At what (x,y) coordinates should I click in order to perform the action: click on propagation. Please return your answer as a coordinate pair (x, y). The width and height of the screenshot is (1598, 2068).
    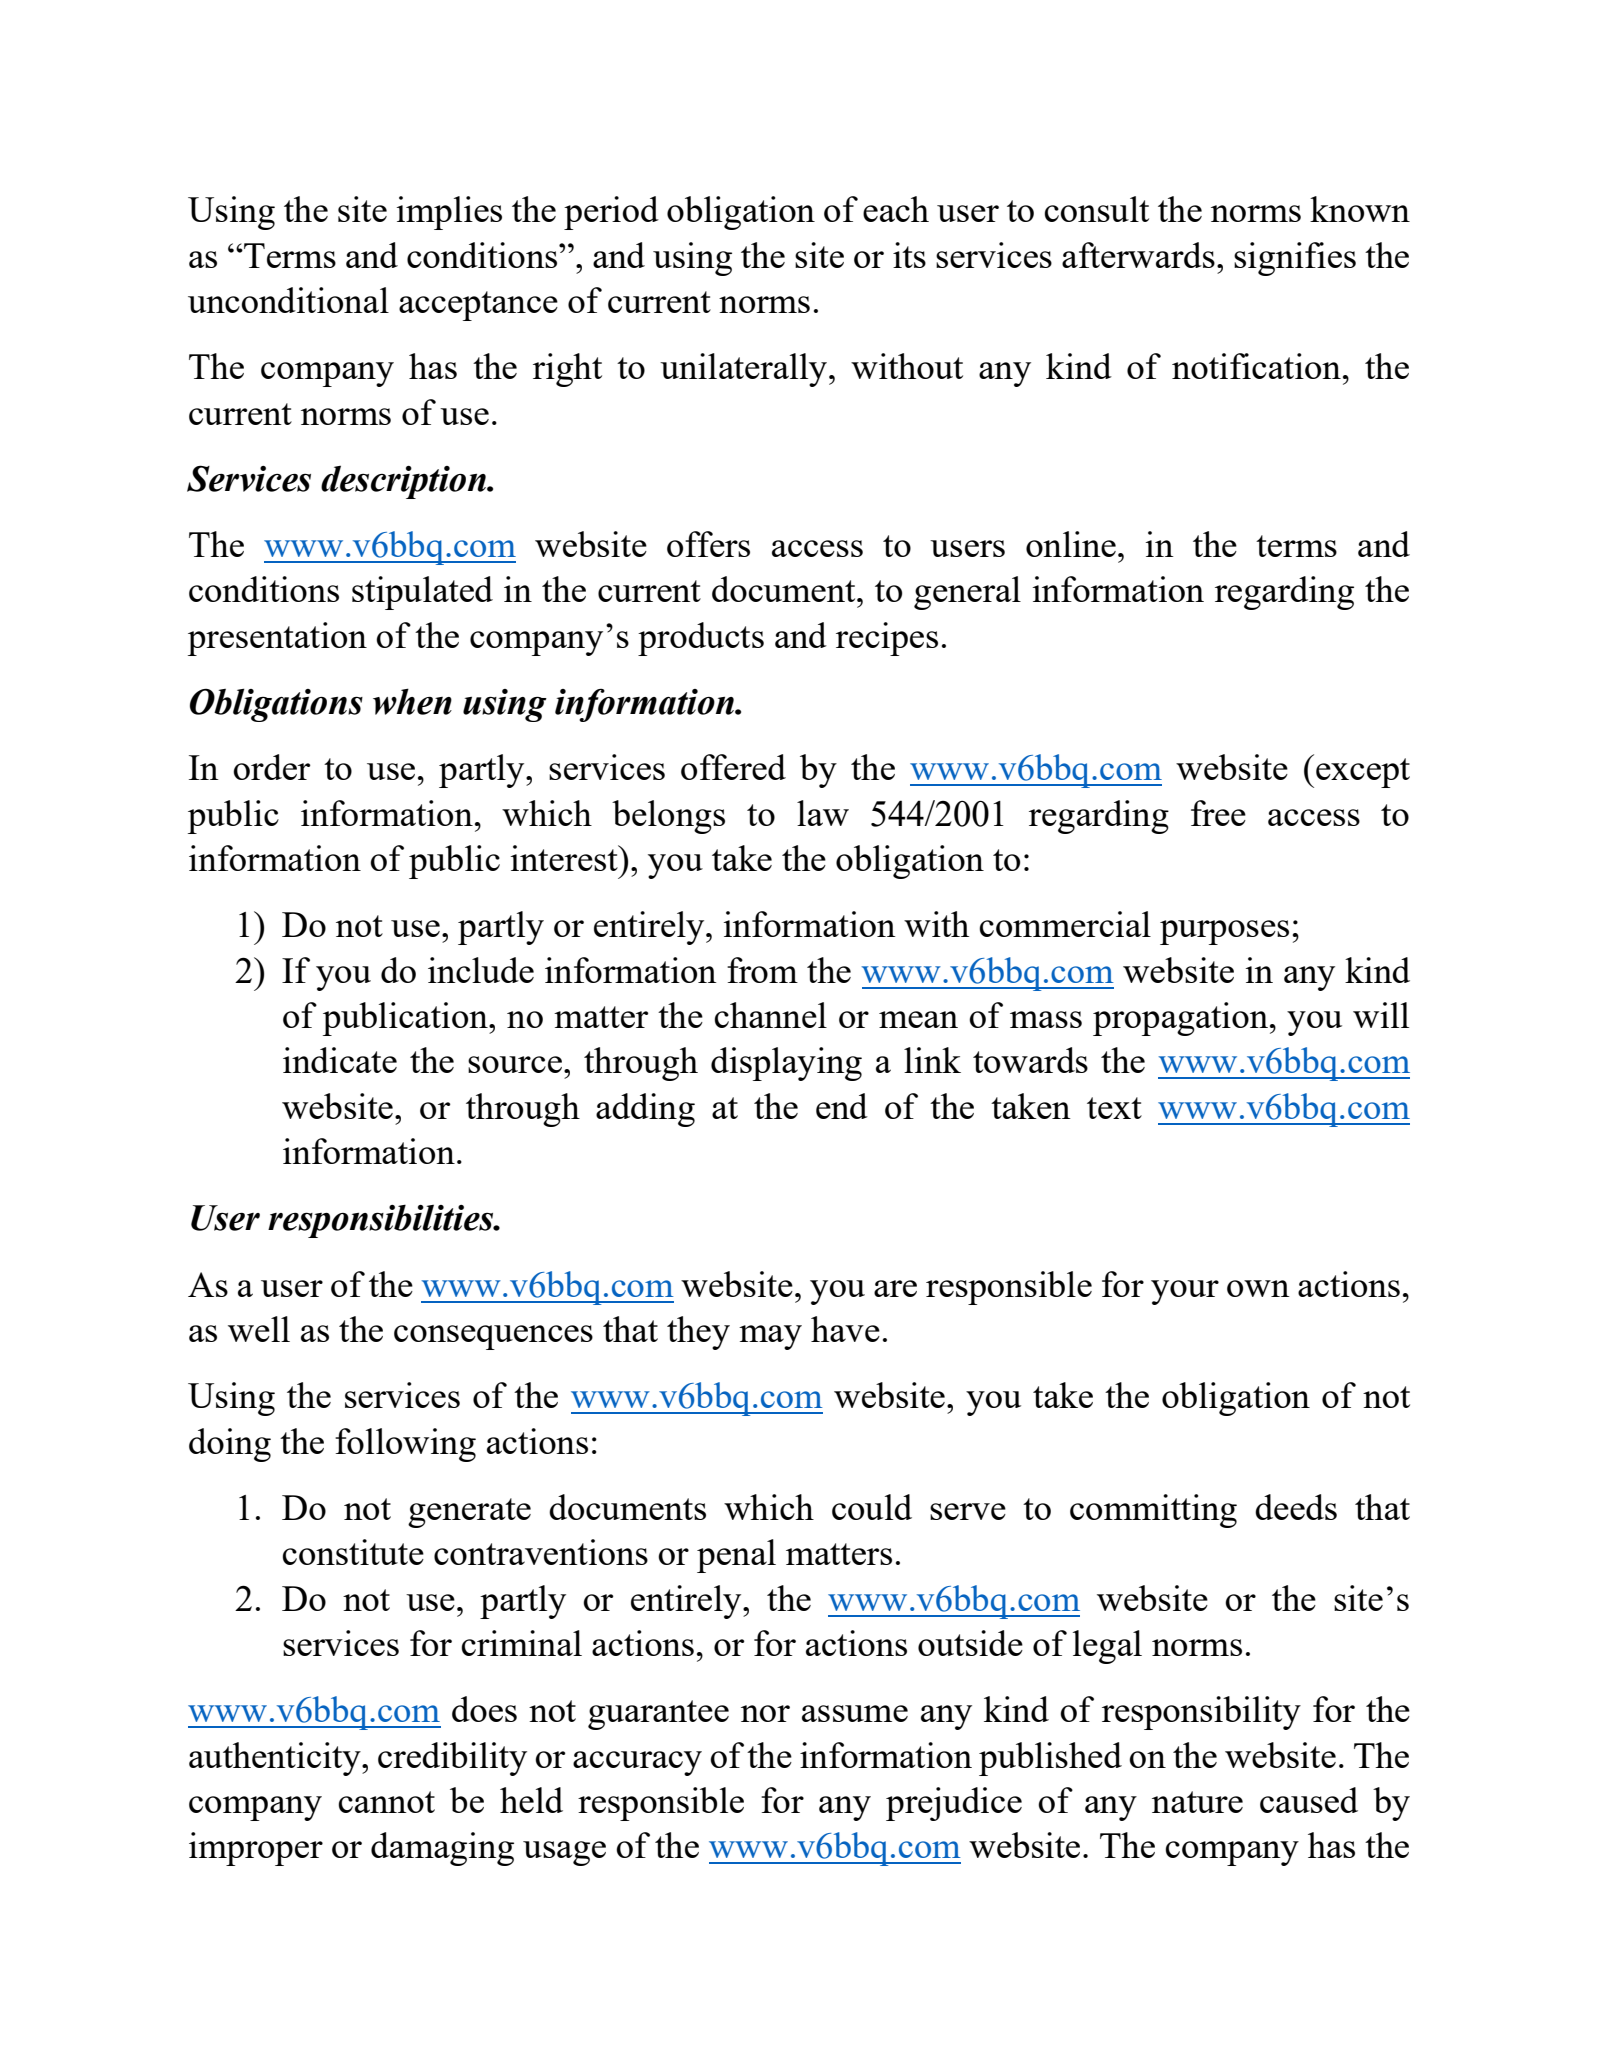
    Looking at the image, I should click on (1180, 1019).
